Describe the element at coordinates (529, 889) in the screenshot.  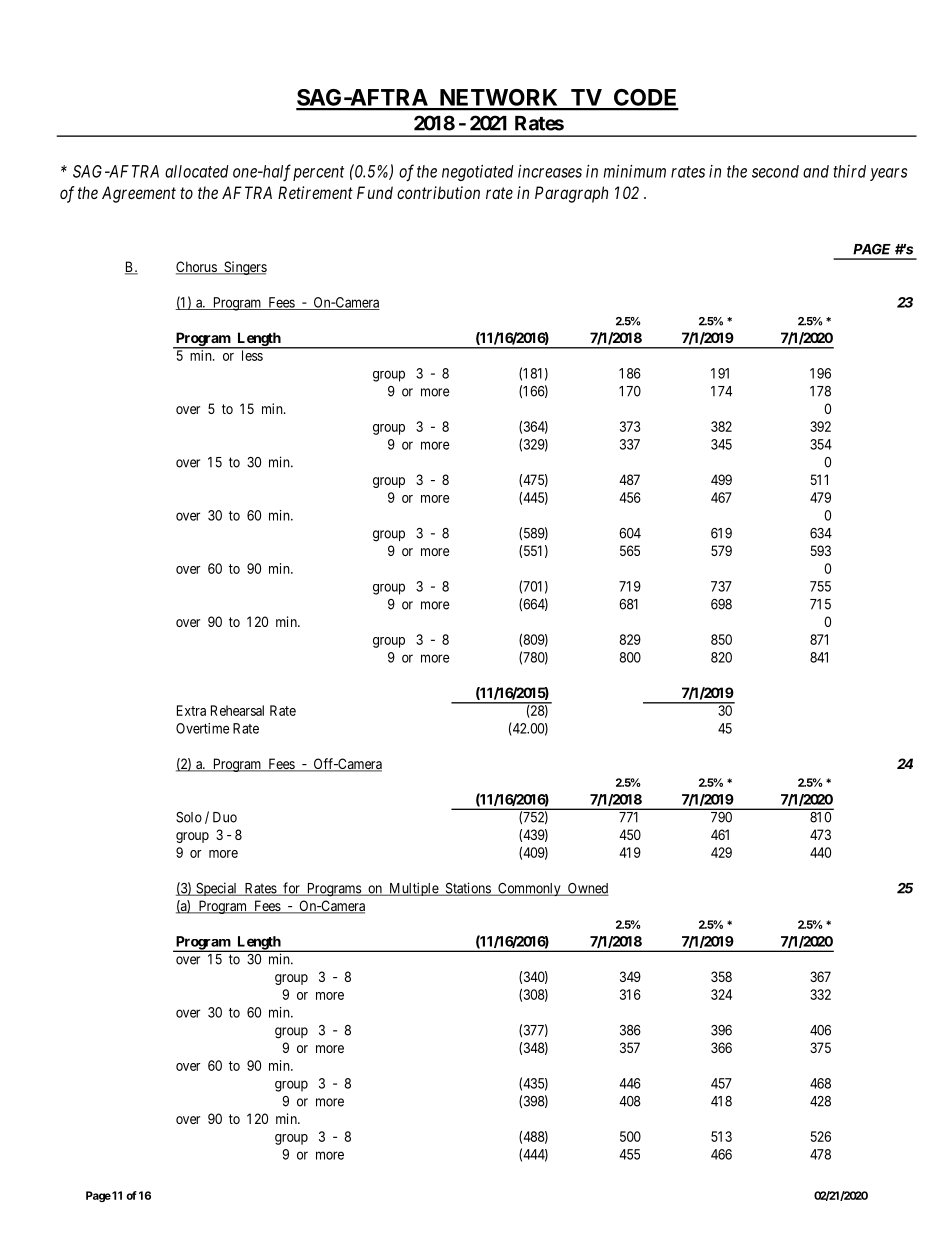
I see `Commonly` at that location.
